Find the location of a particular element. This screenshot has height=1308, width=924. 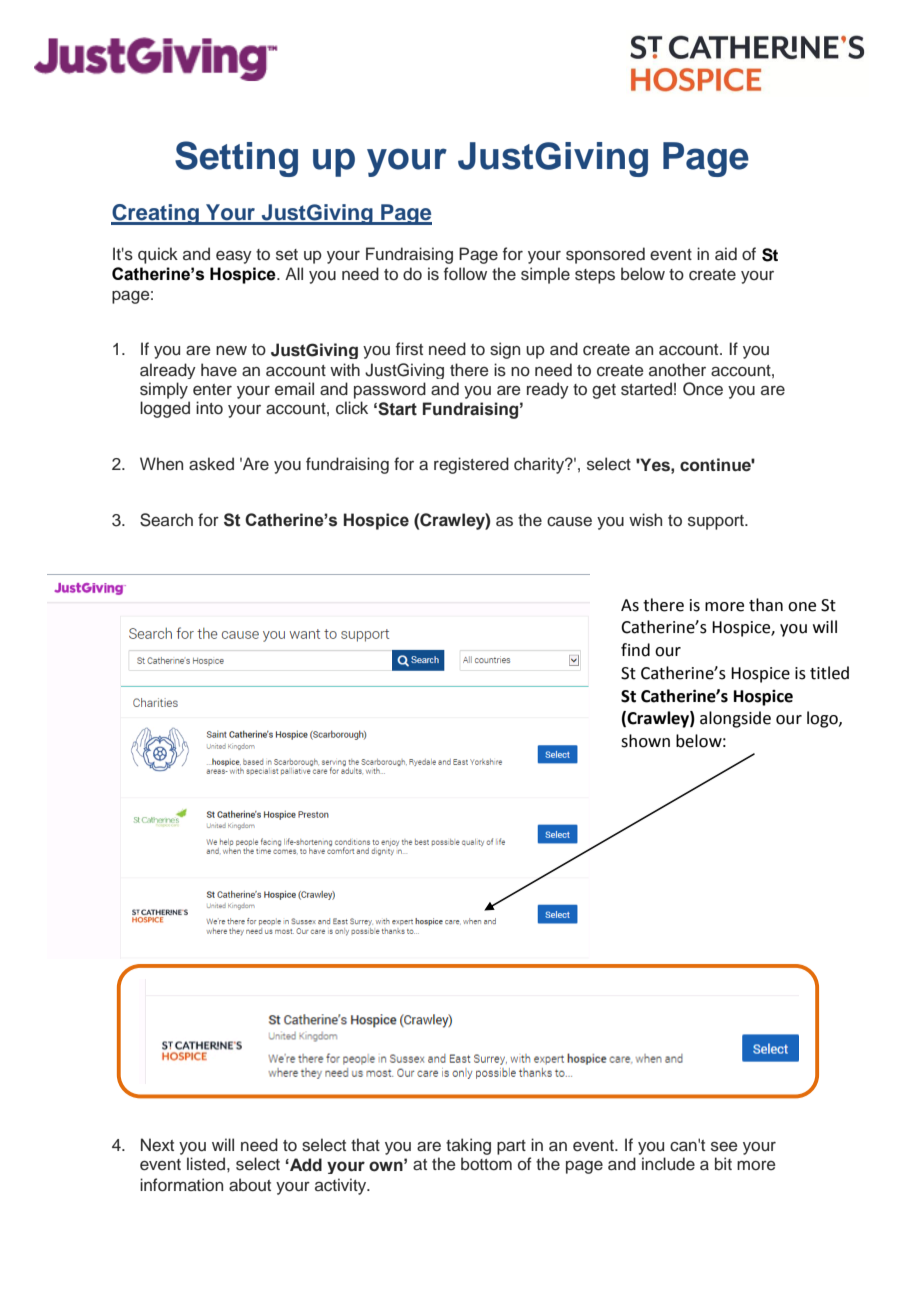

registered is located at coordinates (471, 465).
